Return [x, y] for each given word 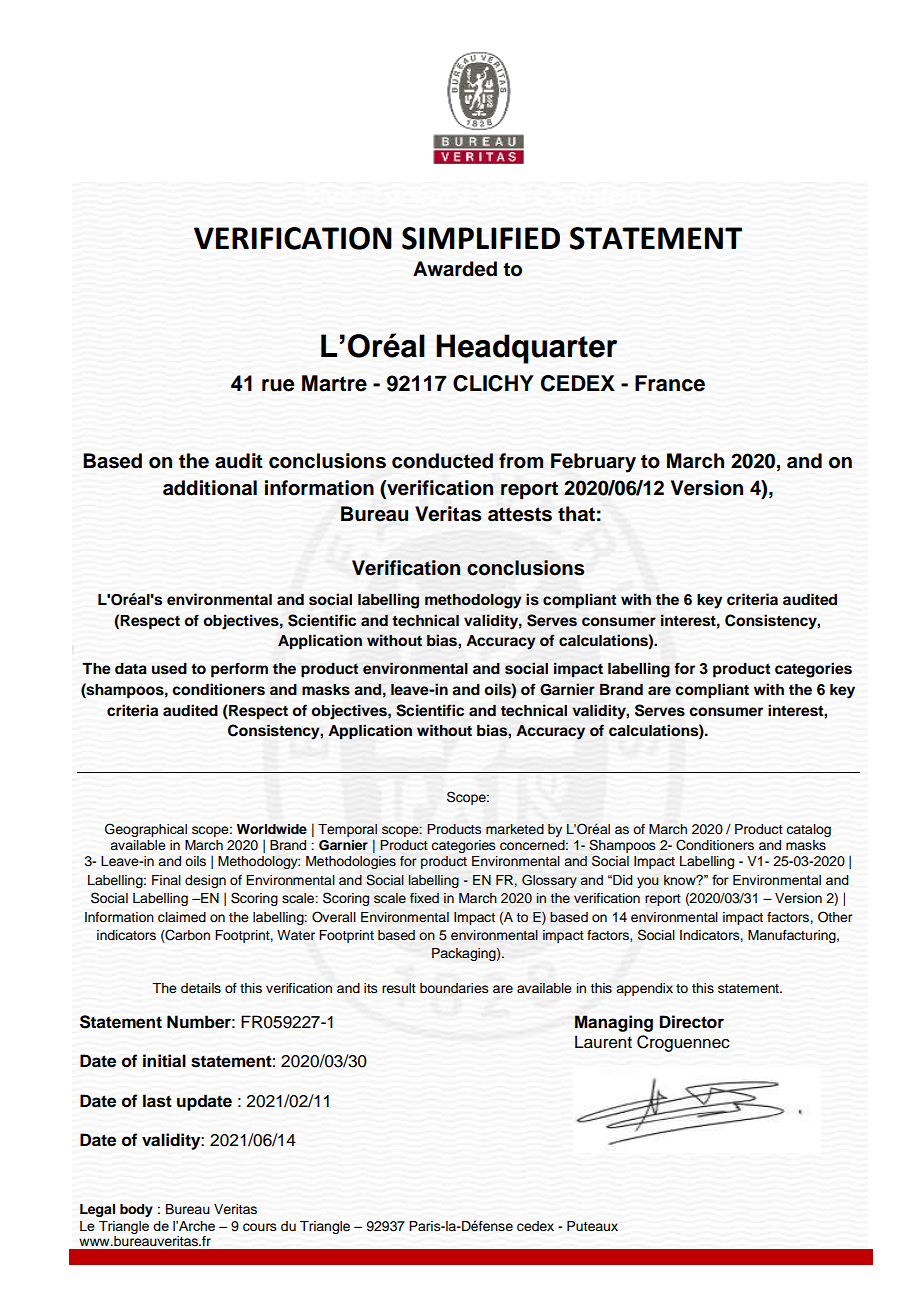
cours [260, 1227]
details [201, 988]
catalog [808, 830]
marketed [515, 829]
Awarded [455, 269]
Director [692, 1022]
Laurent [603, 1042]
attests [520, 514]
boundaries [454, 988]
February [593, 463]
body [136, 1210]
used [169, 669]
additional [210, 488]
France [670, 383]
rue [278, 385]
